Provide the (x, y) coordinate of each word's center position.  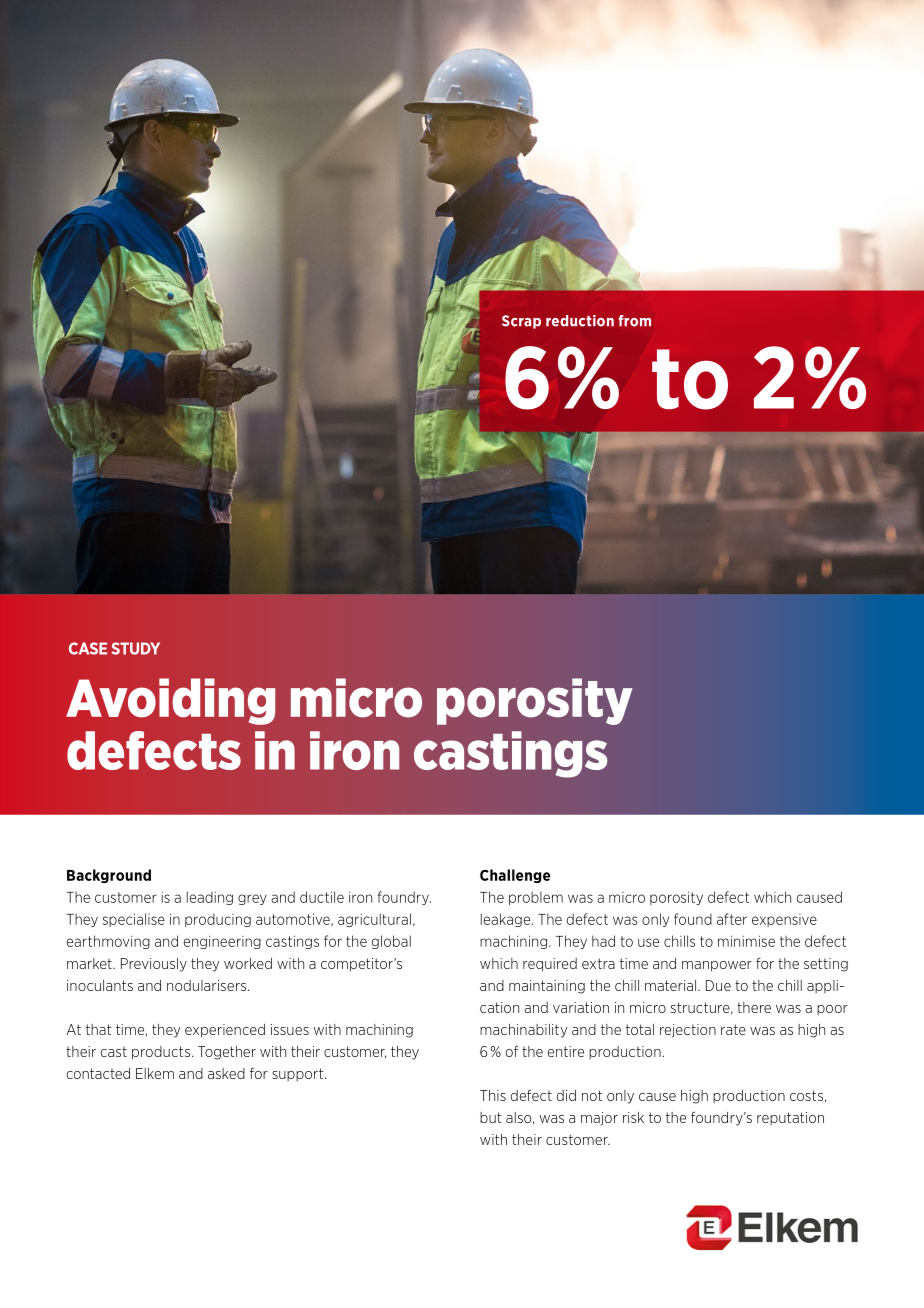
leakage (507, 920)
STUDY (135, 648)
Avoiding (170, 701)
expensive (784, 920)
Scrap (521, 322)
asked (226, 1073)
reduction (580, 321)
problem (536, 898)
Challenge (515, 876)
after (732, 919)
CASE (88, 648)
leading (210, 898)
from (634, 321)
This (493, 1095)
